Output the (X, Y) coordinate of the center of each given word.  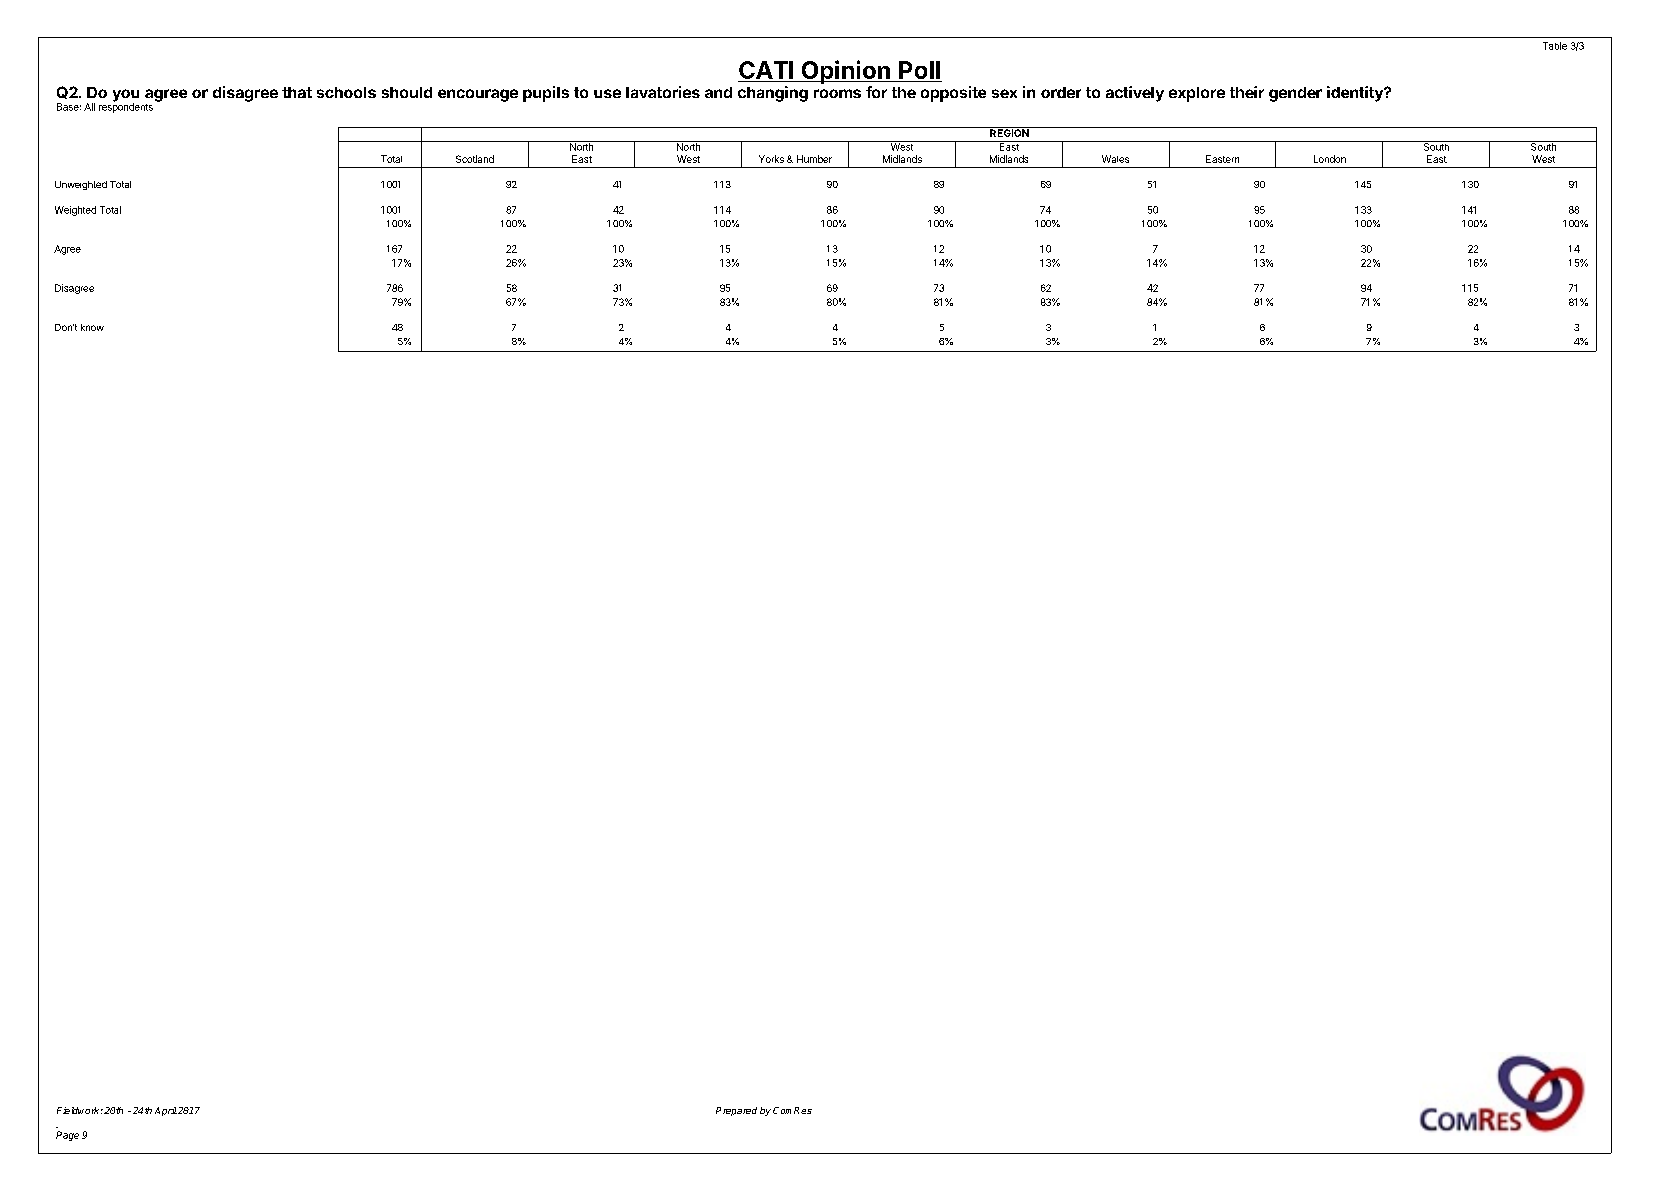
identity (1356, 94)
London (1330, 159)
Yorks (771, 159)
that (297, 92)
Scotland (475, 159)
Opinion (845, 72)
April (166, 1111)
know (92, 327)
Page (67, 1136)
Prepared (736, 1111)
